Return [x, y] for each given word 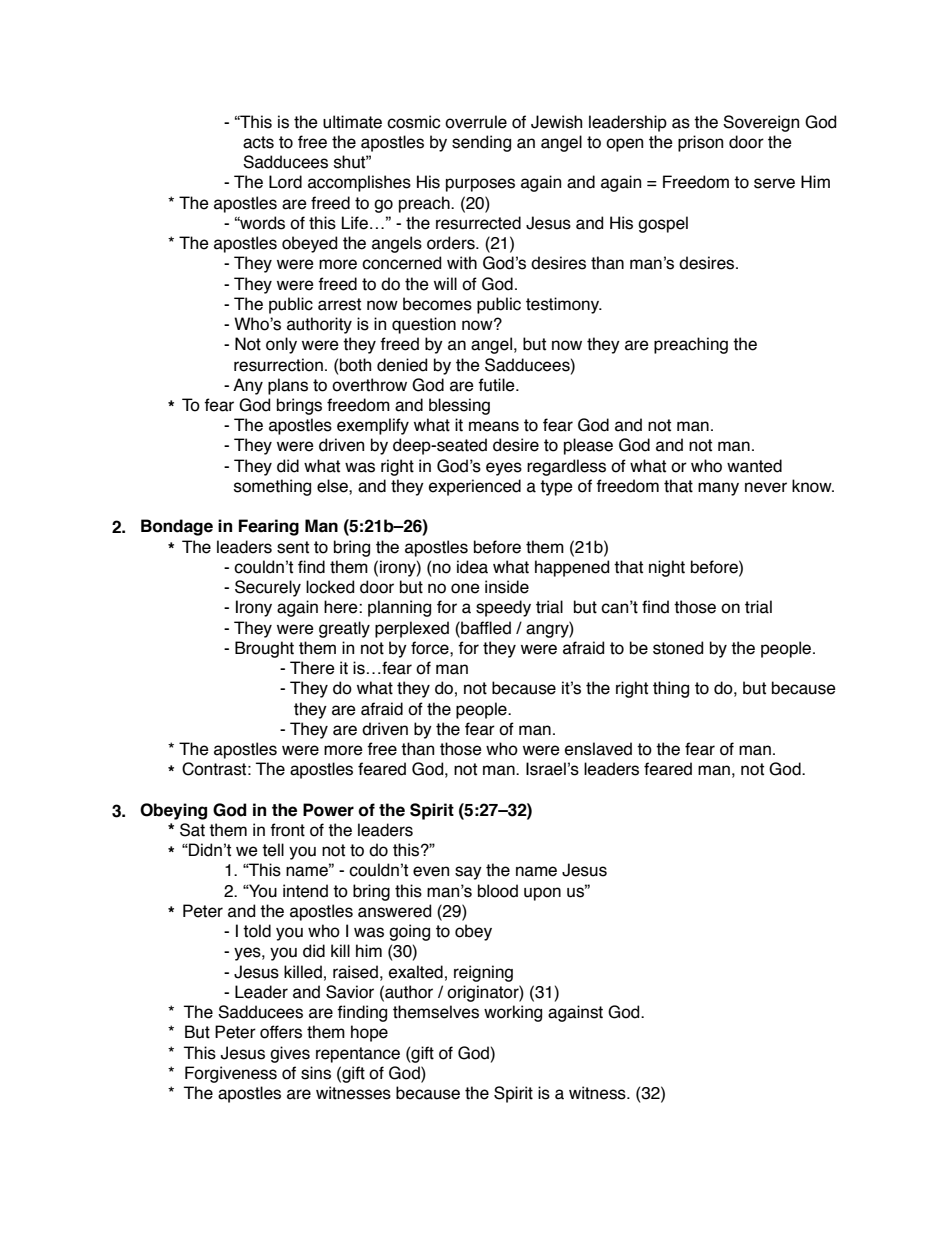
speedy [503, 608]
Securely [268, 588]
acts [258, 142]
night [667, 568]
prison [700, 143]
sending [481, 143]
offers [281, 1032]
